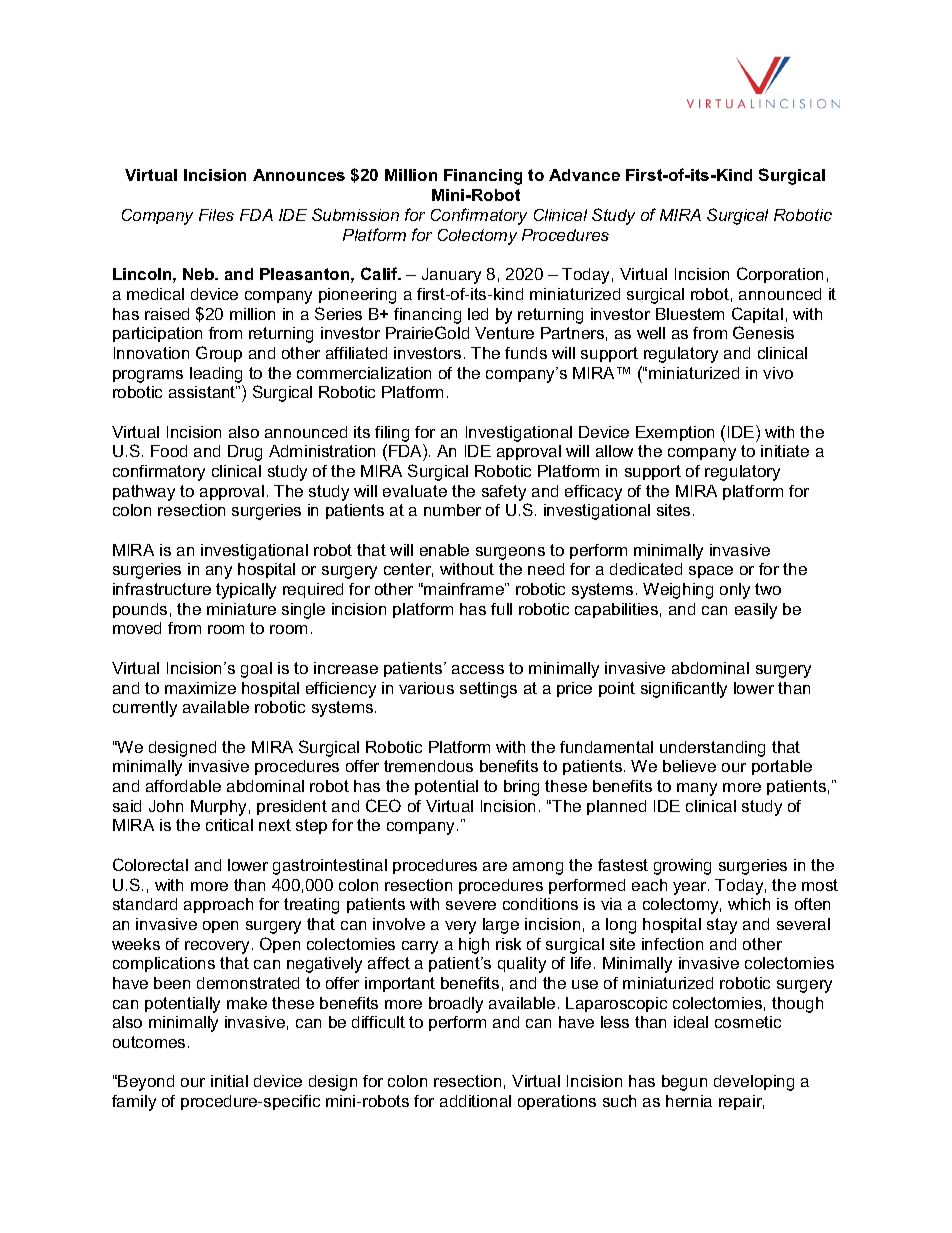  Describe the element at coordinates (780, 275) in the screenshot. I see `Corporation` at that location.
